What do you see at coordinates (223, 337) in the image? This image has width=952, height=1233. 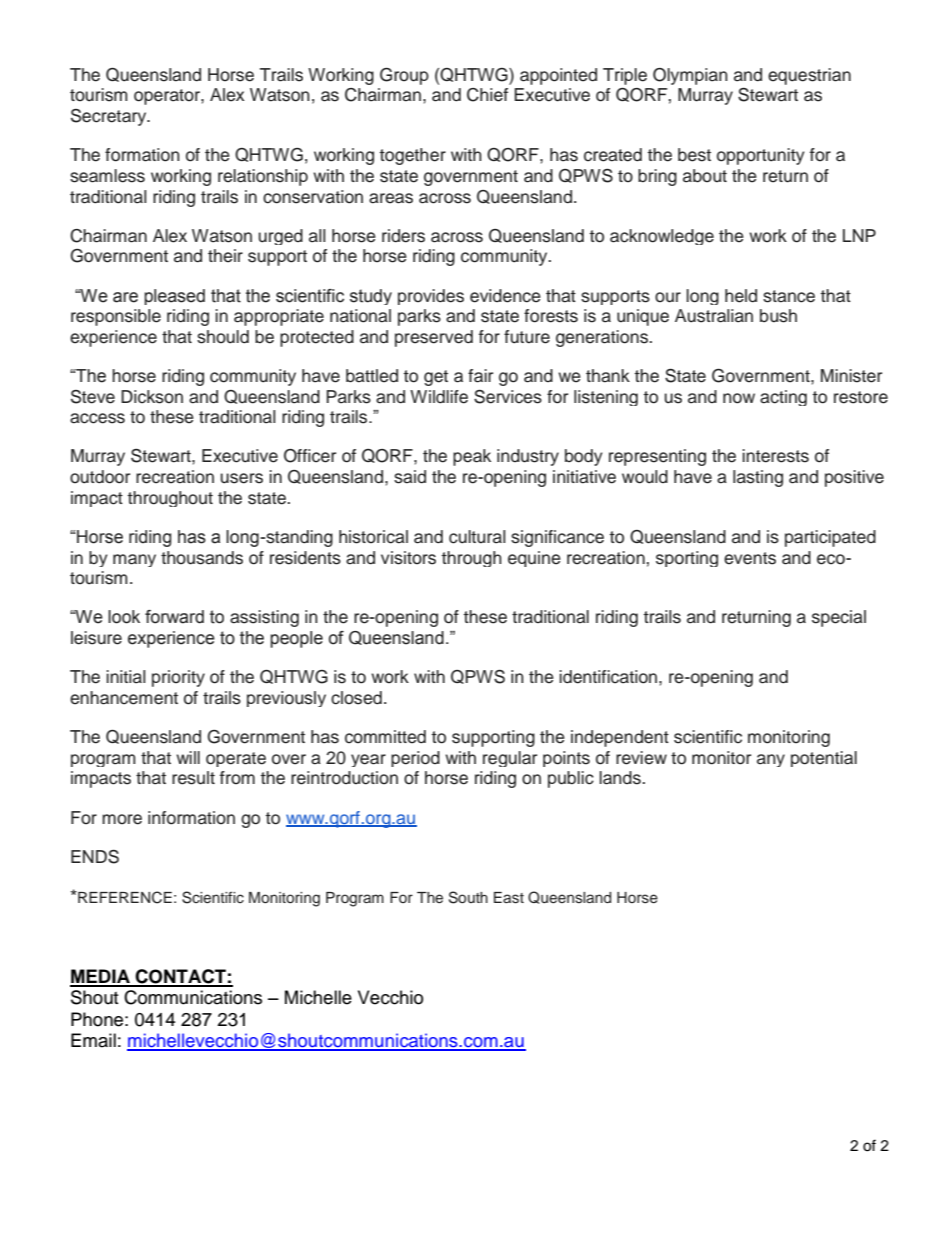 I see `should` at bounding box center [223, 337].
